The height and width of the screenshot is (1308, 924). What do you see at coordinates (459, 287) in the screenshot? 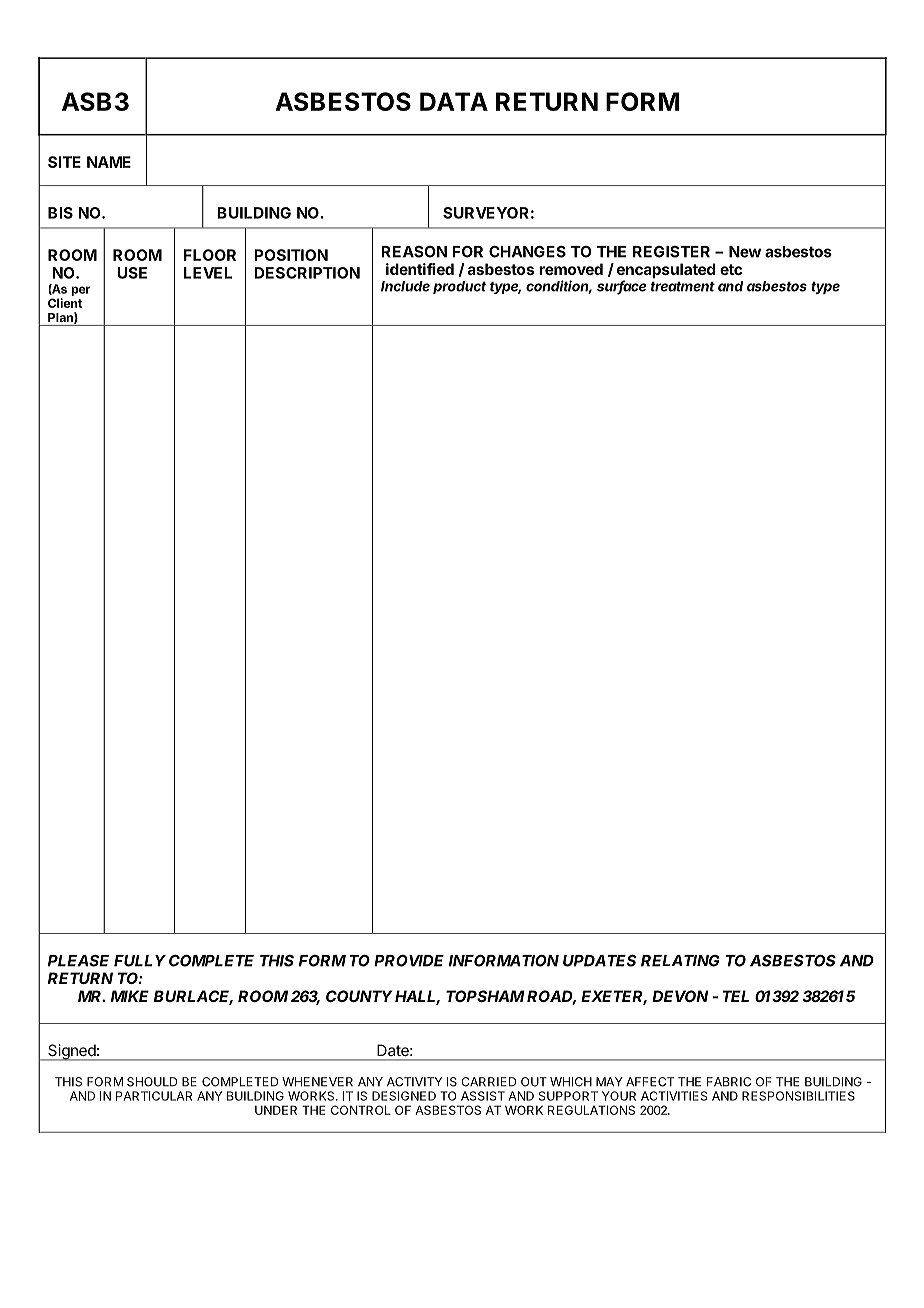
I see `product` at bounding box center [459, 287].
